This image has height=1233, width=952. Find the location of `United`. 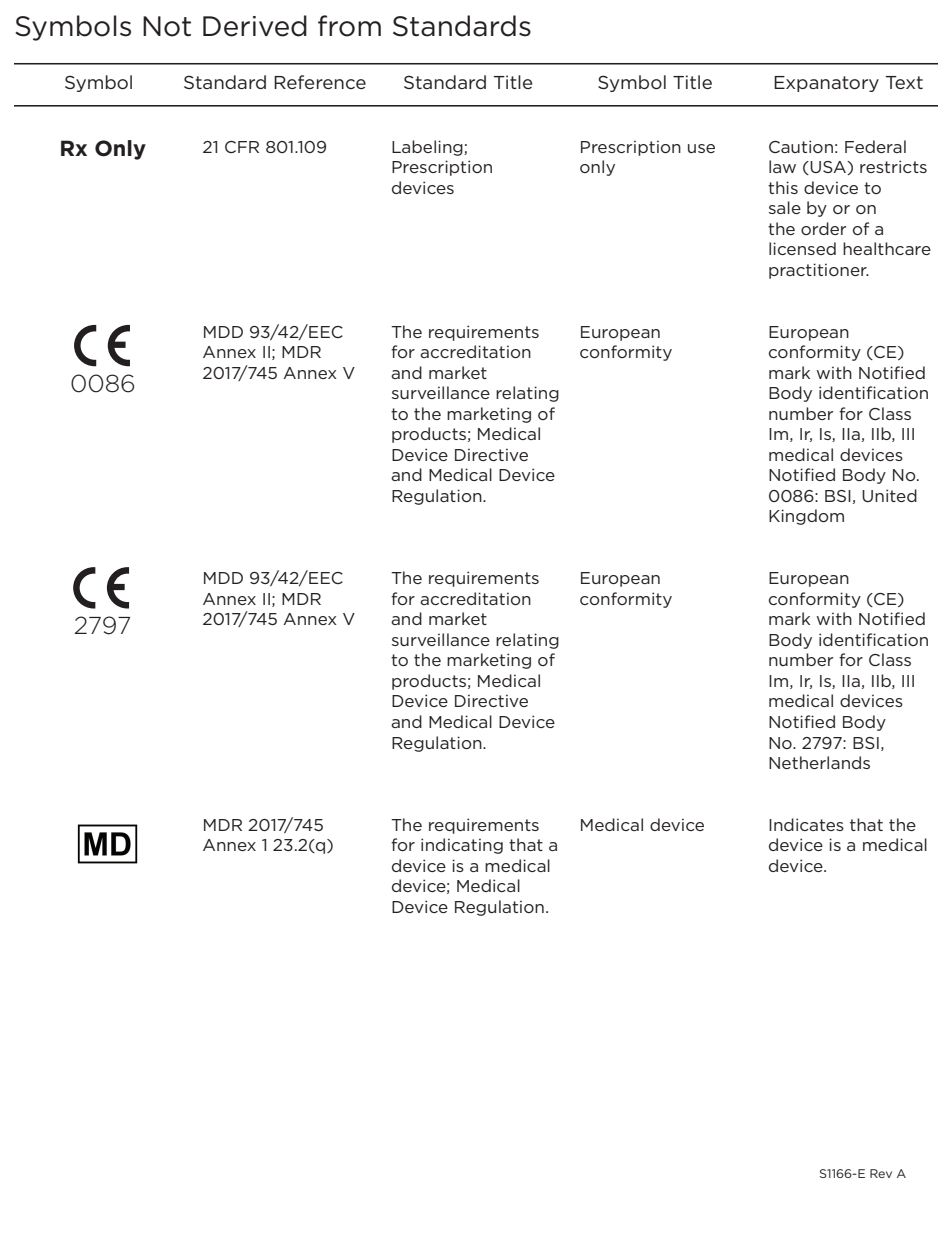

United is located at coordinates (889, 495).
